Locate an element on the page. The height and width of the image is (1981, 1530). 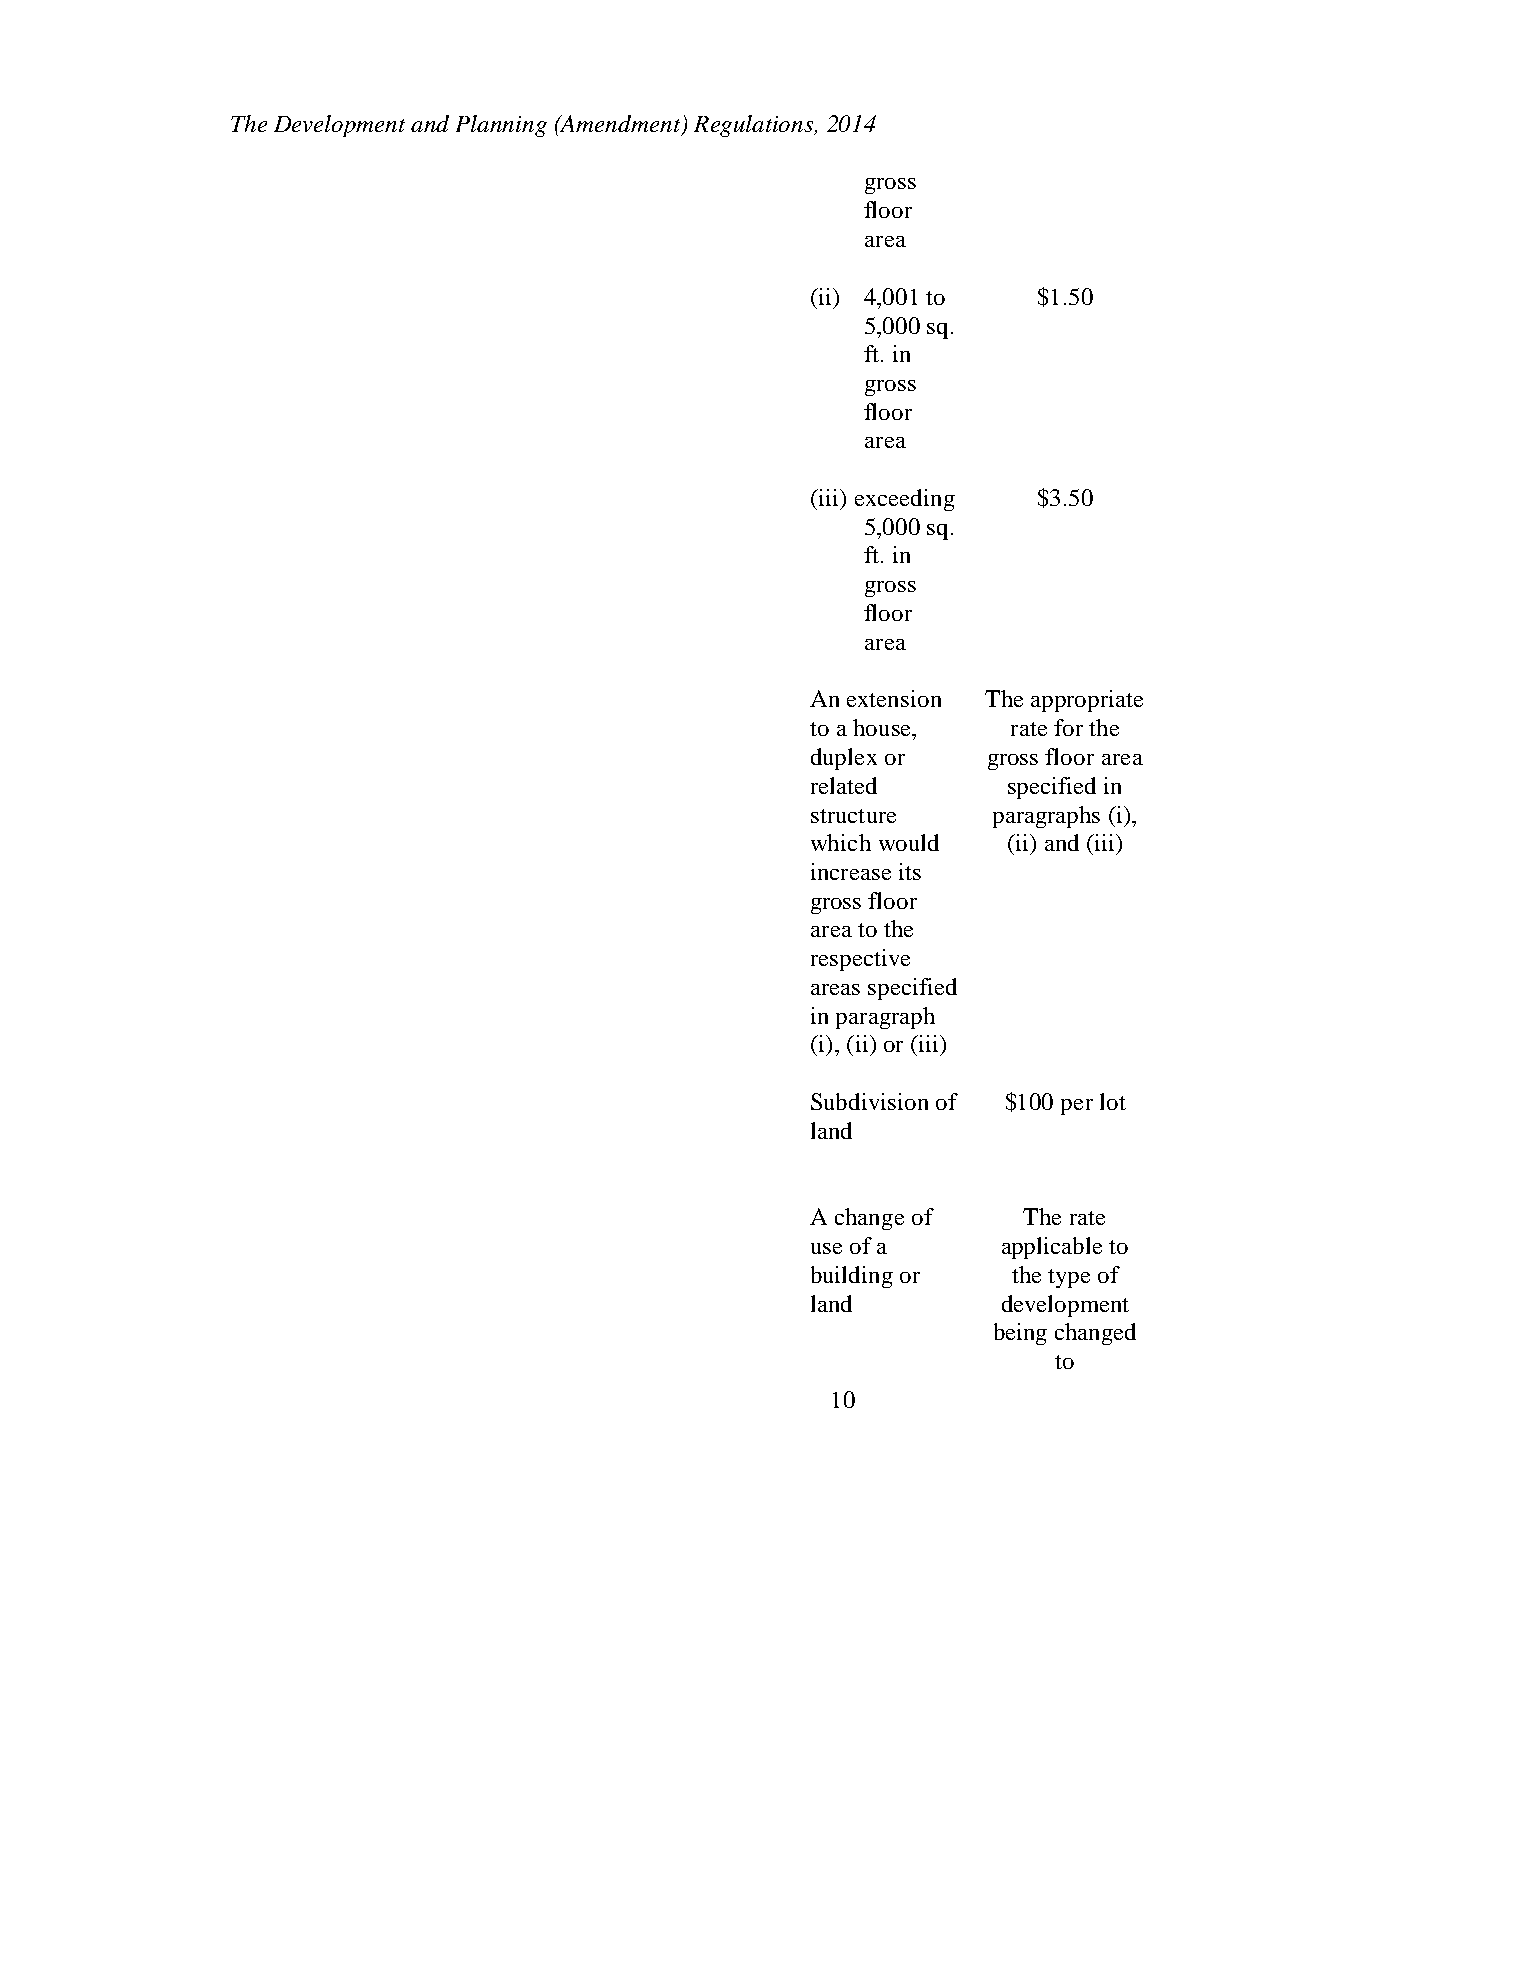
being is located at coordinates (1020, 1334).
